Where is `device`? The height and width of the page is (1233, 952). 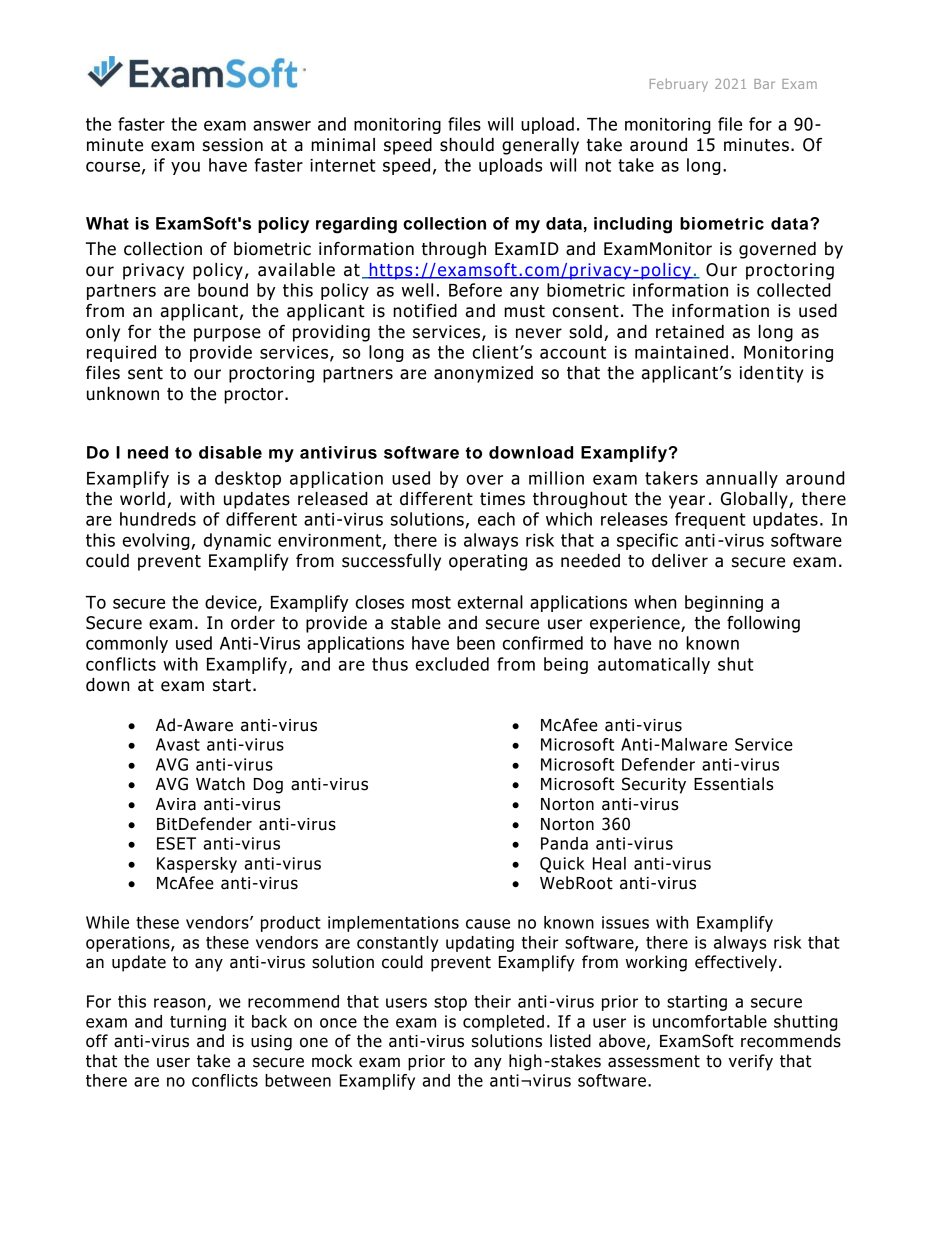
device is located at coordinates (232, 603).
